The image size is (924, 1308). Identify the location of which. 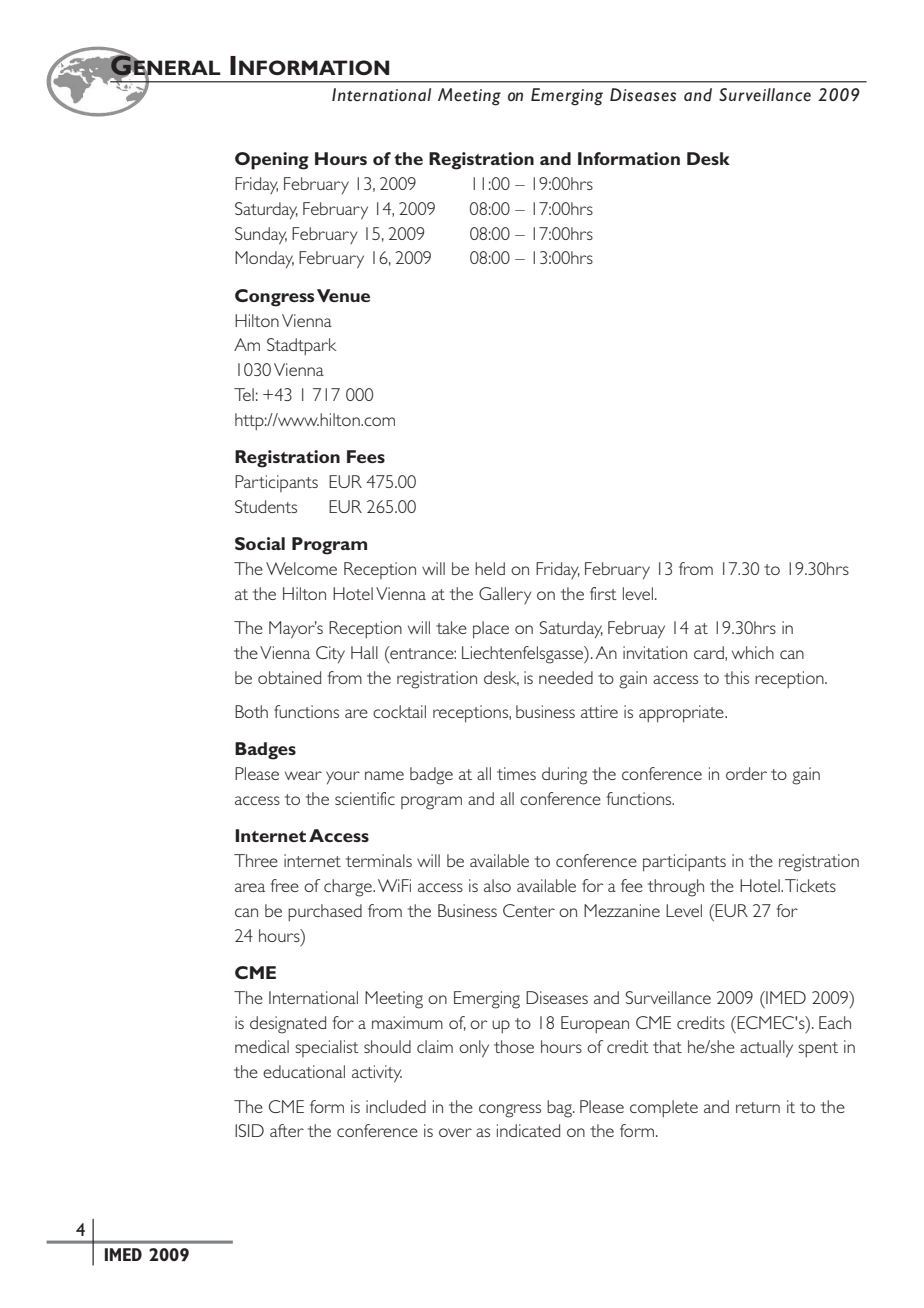
(753, 652).
